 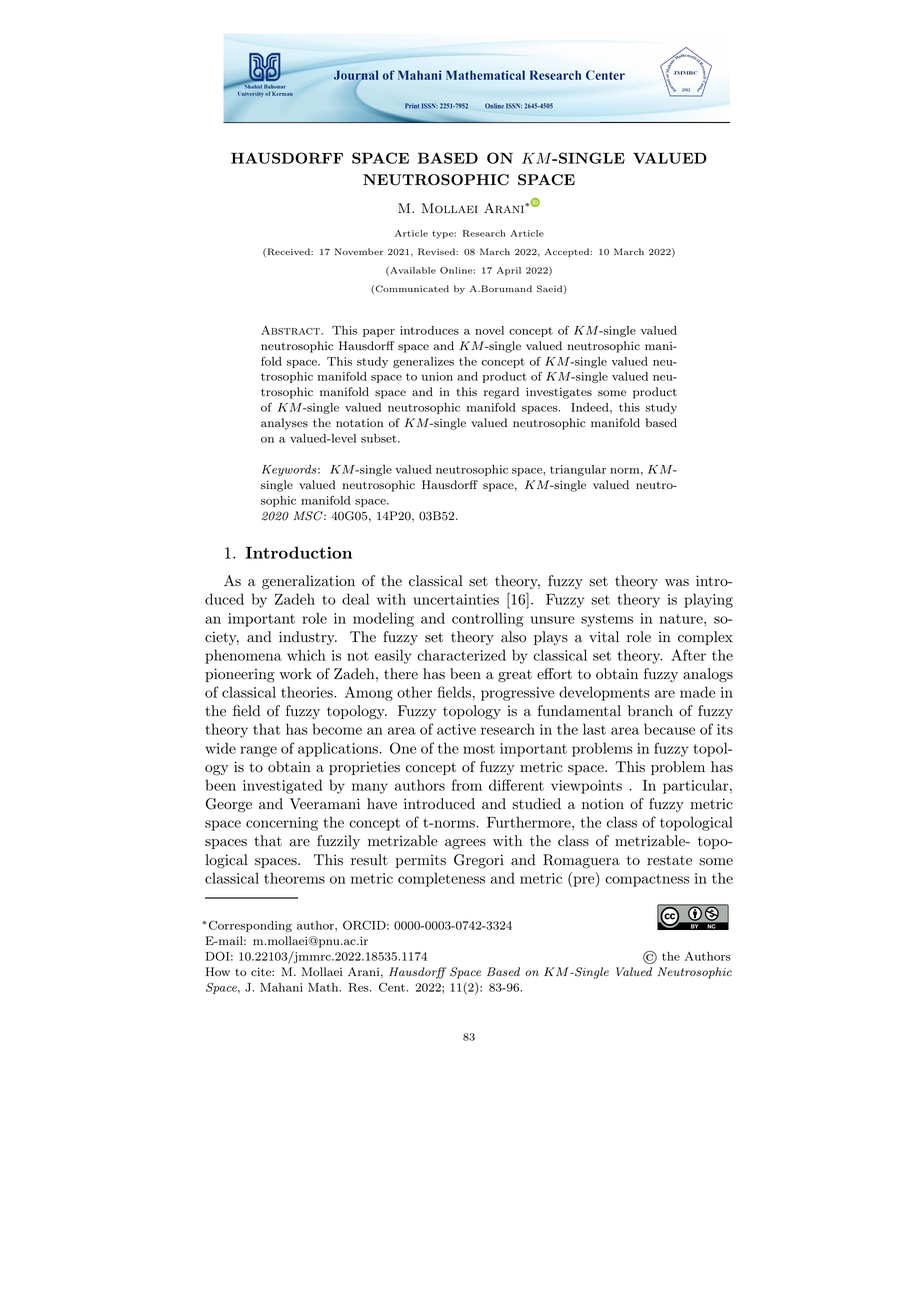 What do you see at coordinates (308, 638) in the screenshot?
I see `industry` at bounding box center [308, 638].
